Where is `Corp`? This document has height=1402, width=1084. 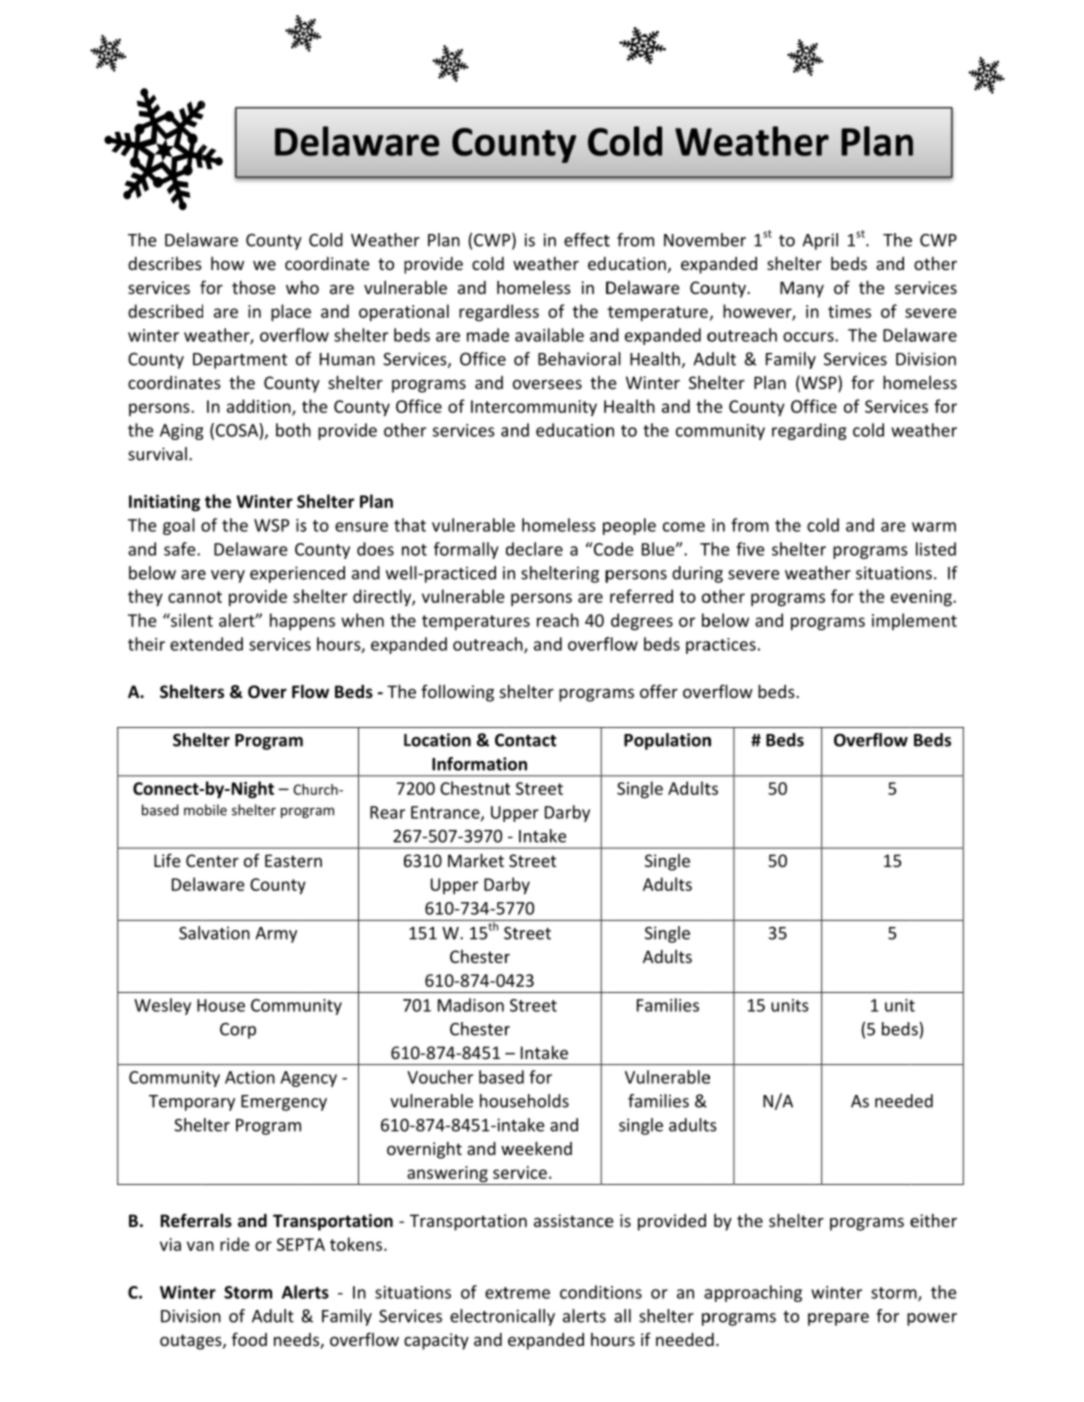
Corp is located at coordinates (238, 1031).
